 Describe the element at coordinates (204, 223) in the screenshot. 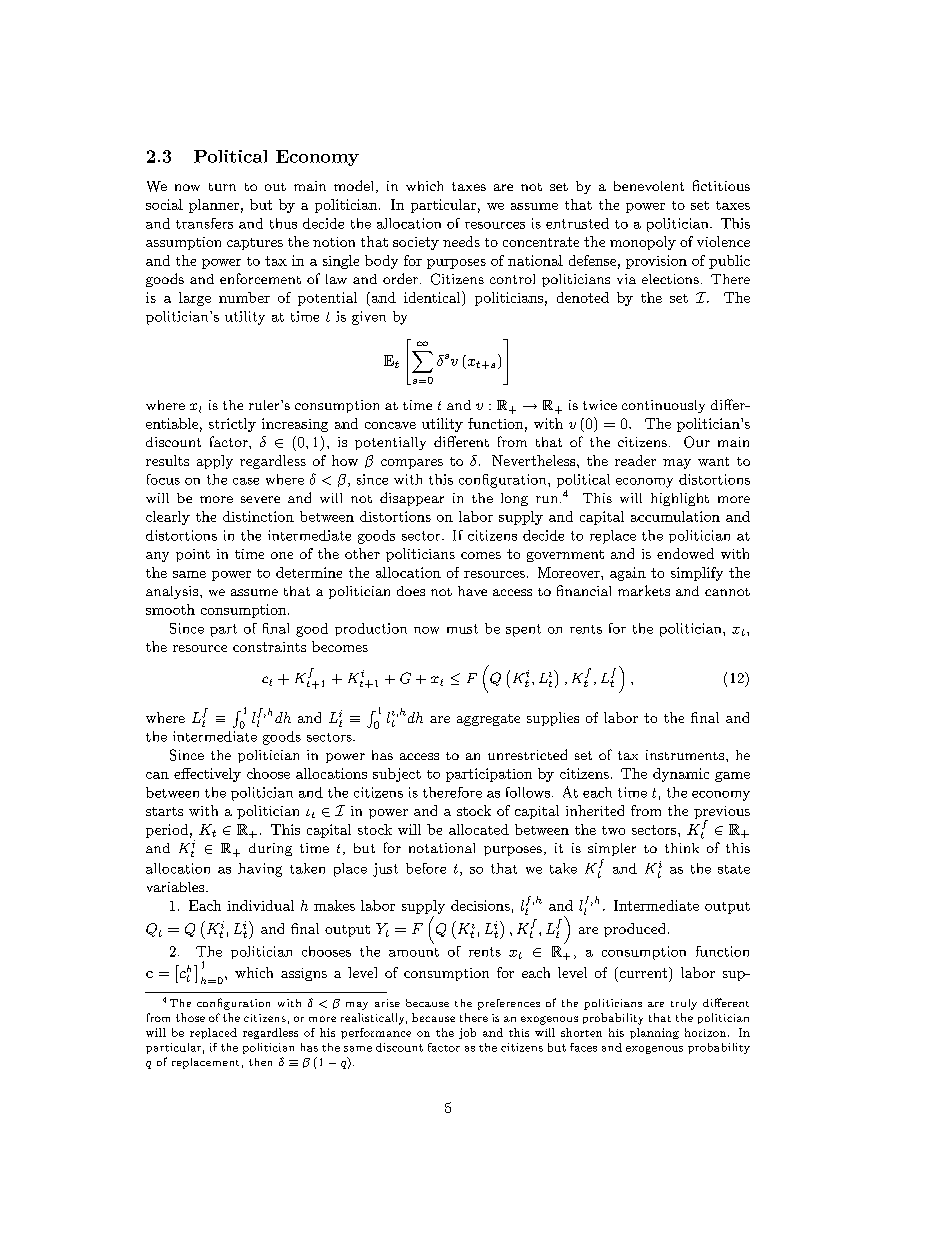

I see `transfers` at that location.
